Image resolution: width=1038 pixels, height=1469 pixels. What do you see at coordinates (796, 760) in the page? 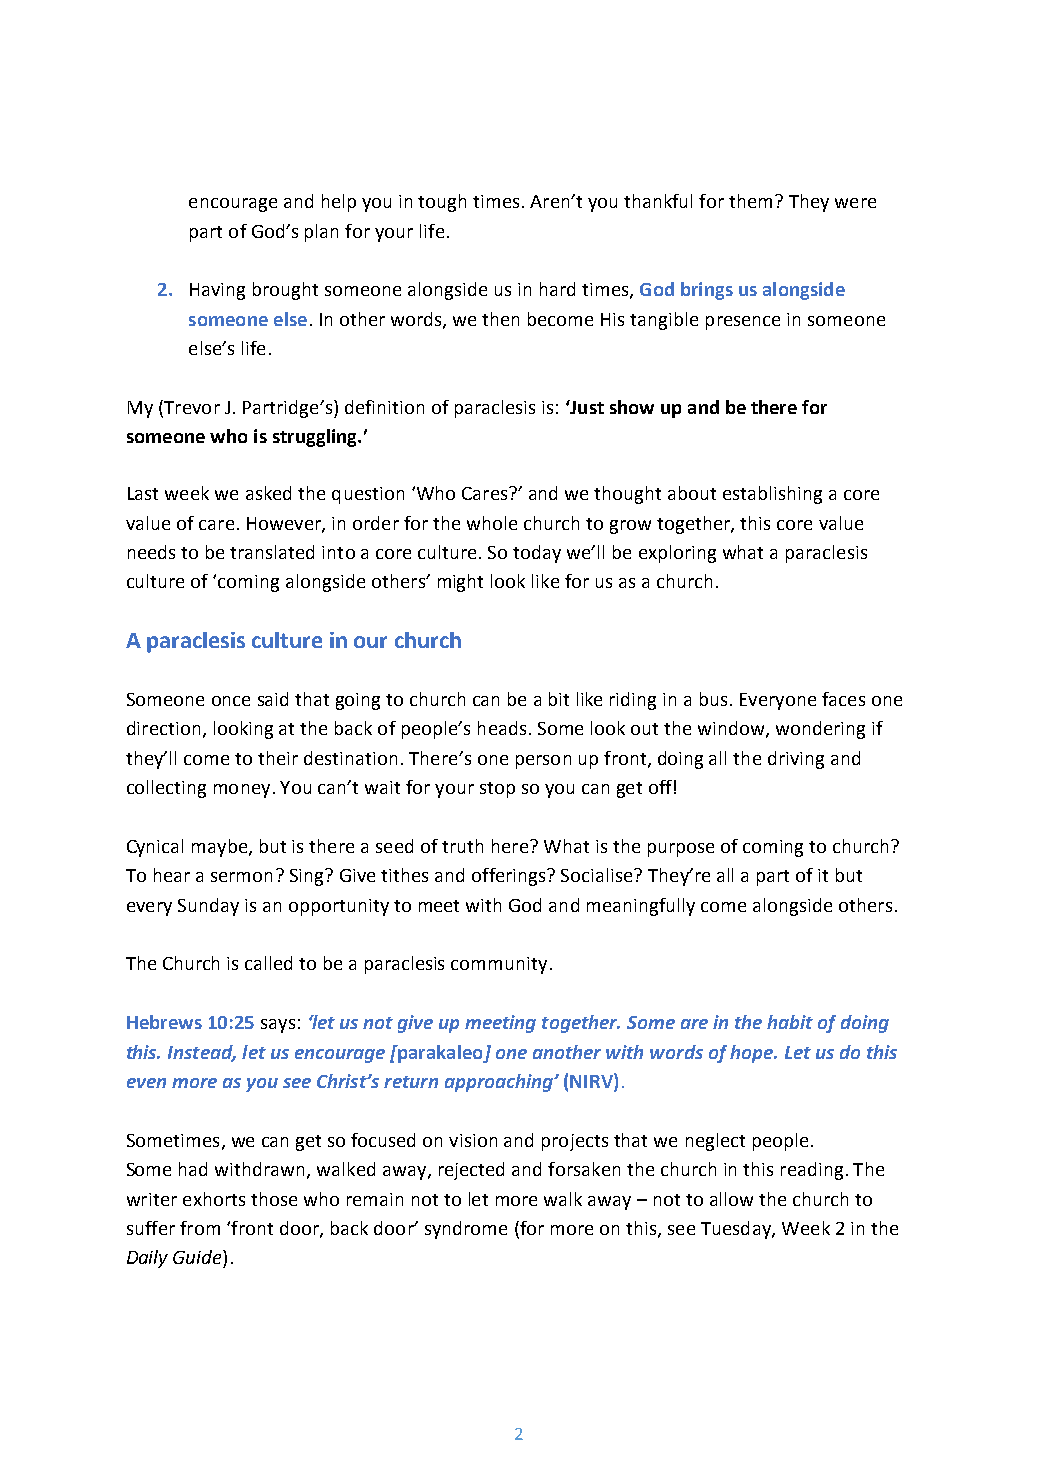
I see `driving` at bounding box center [796, 760].
